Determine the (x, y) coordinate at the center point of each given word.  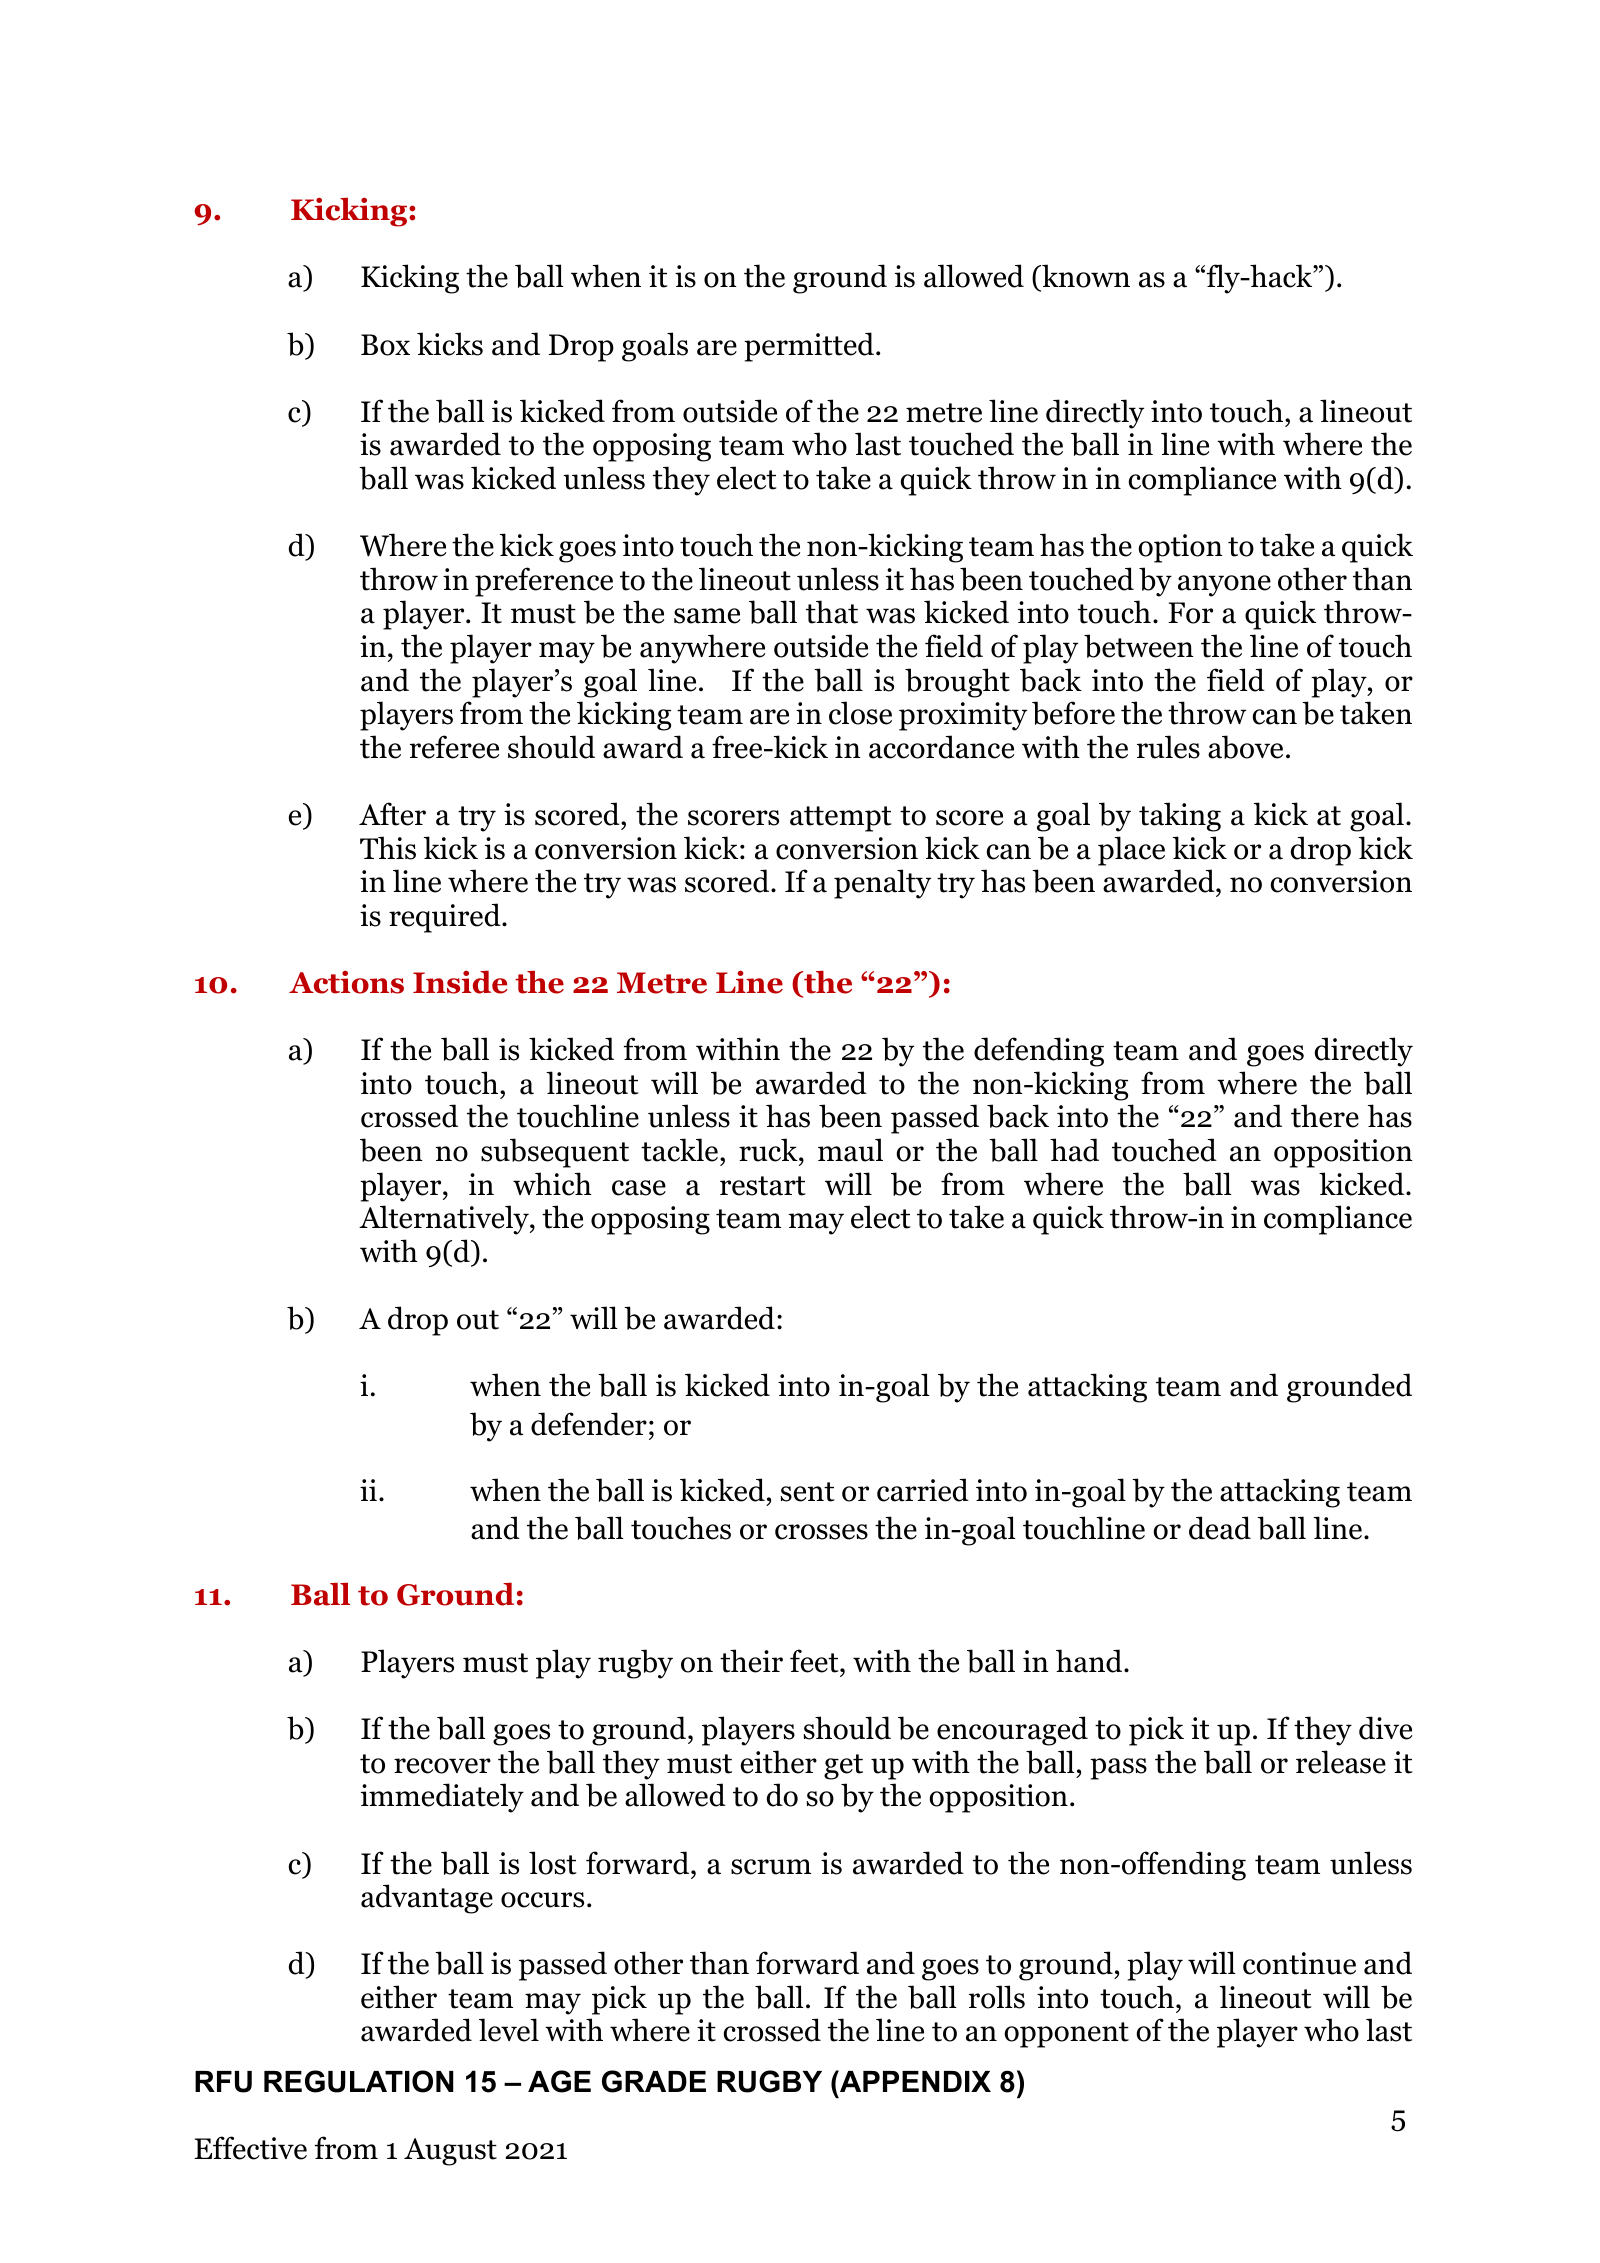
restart (763, 1186)
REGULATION (359, 2081)
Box (385, 345)
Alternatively (445, 1220)
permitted (809, 347)
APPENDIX (914, 2081)
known (1085, 277)
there (1325, 1116)
